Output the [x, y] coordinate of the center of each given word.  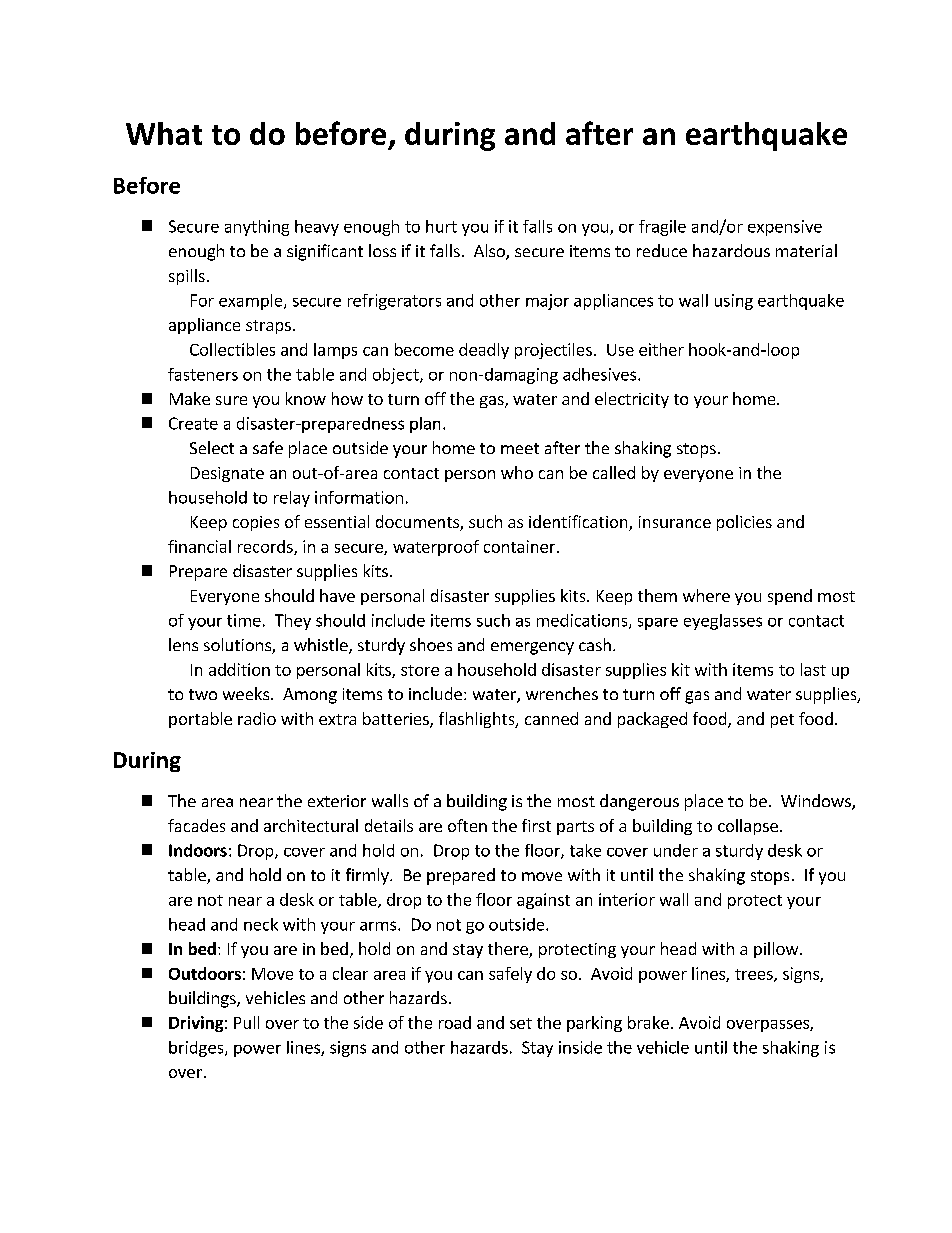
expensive [785, 228]
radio [257, 718]
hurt [441, 226]
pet [782, 721]
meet [520, 448]
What [164, 133]
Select [212, 447]
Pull [246, 1022]
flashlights [478, 720]
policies [744, 523]
